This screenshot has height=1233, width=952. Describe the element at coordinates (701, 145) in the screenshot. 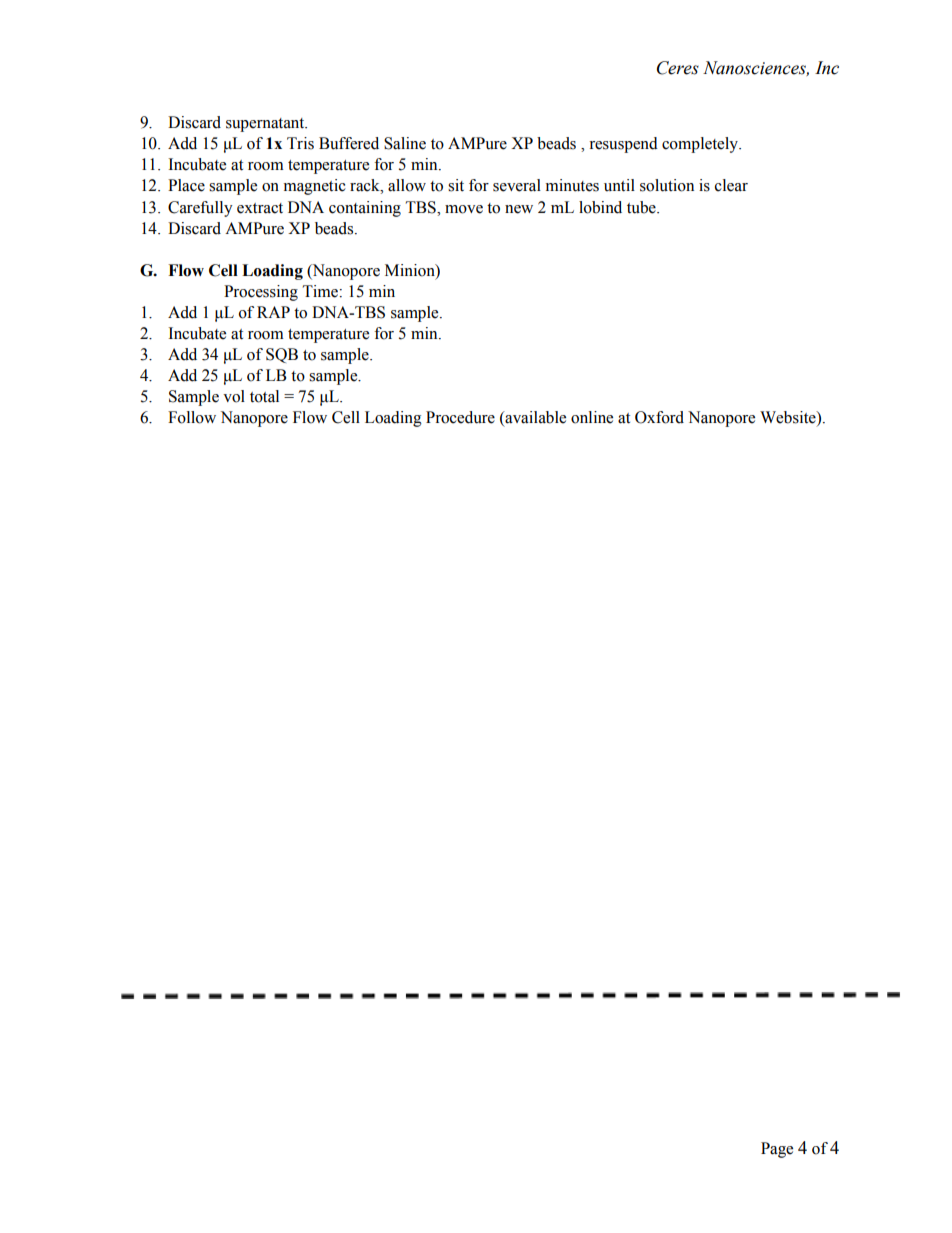

I see `completely` at that location.
